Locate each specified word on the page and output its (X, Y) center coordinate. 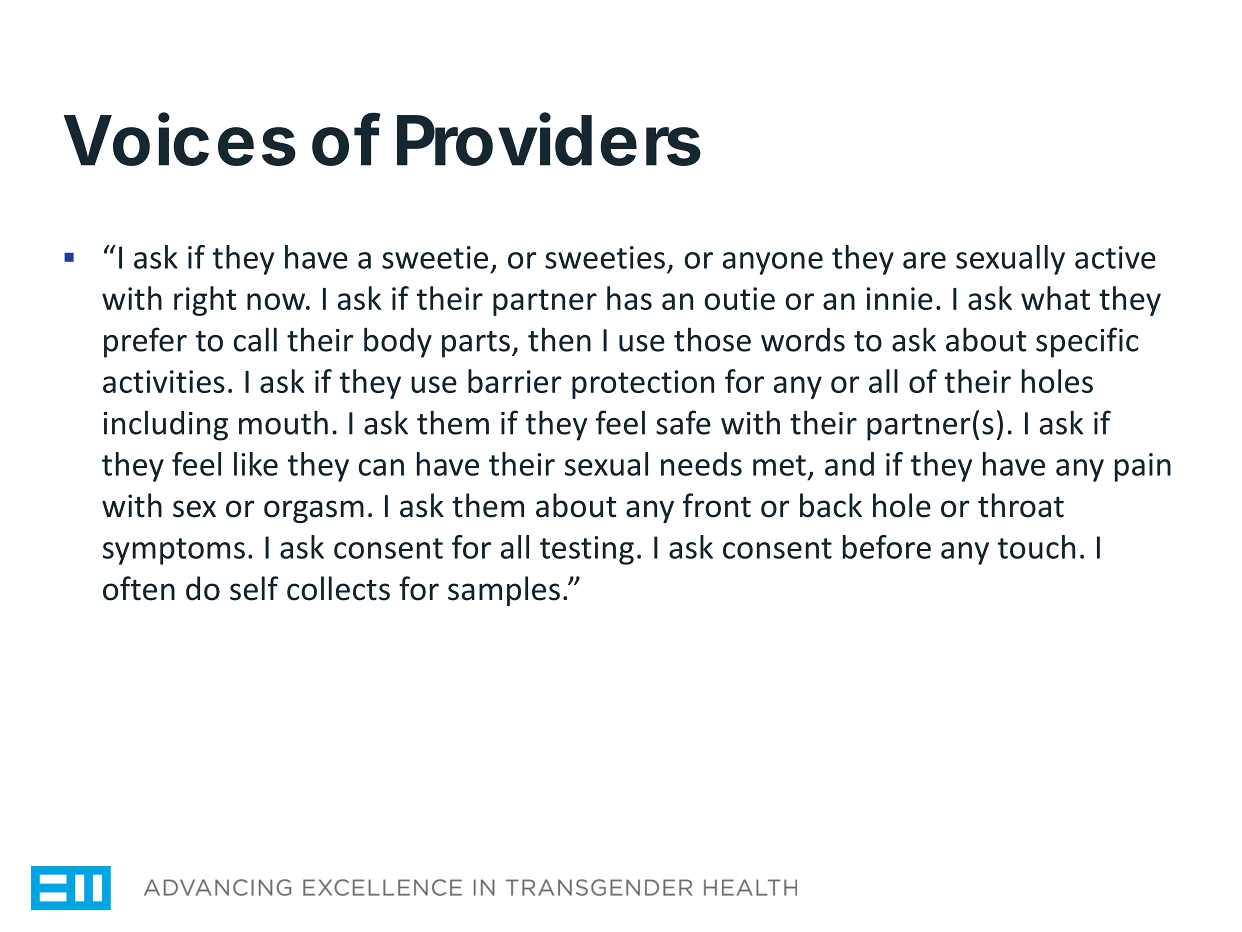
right (205, 301)
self (254, 588)
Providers (549, 139)
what (1055, 298)
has (629, 298)
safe (683, 422)
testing (587, 550)
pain (1143, 467)
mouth (283, 422)
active (1115, 257)
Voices (180, 139)
